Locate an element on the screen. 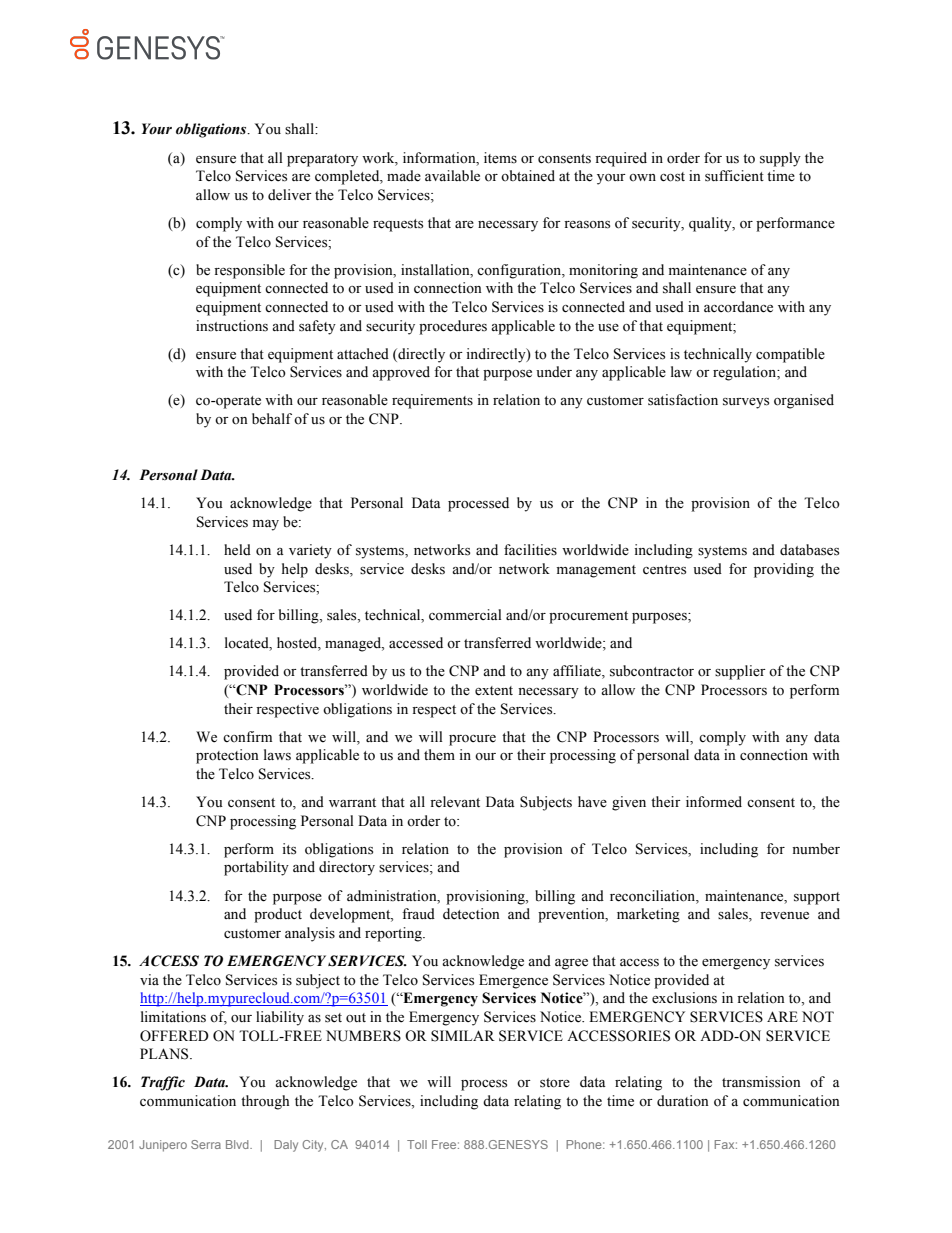 The width and height of the screenshot is (952, 1233). sufficient is located at coordinates (734, 176).
